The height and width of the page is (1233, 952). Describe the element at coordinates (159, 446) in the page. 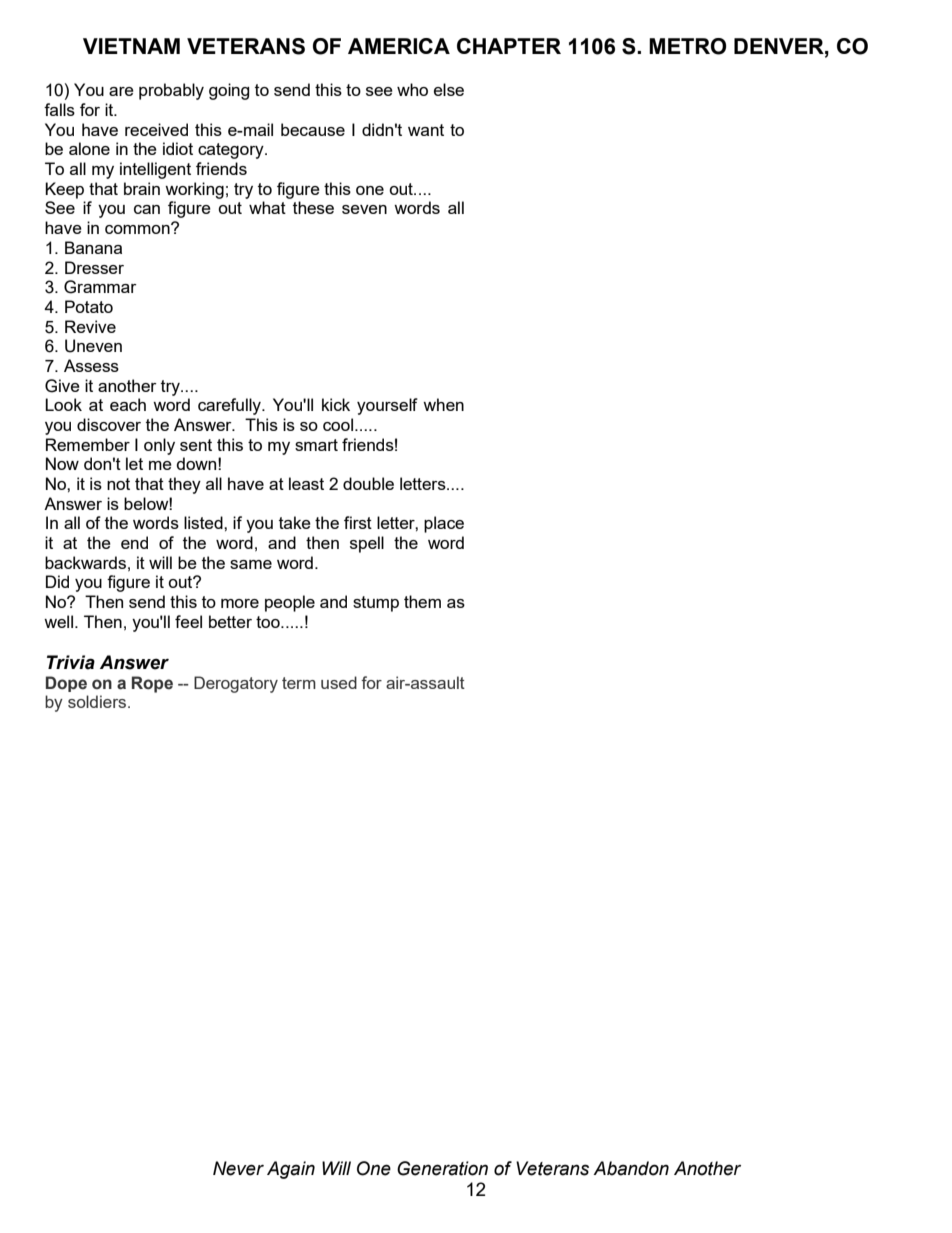

I see `only` at that location.
